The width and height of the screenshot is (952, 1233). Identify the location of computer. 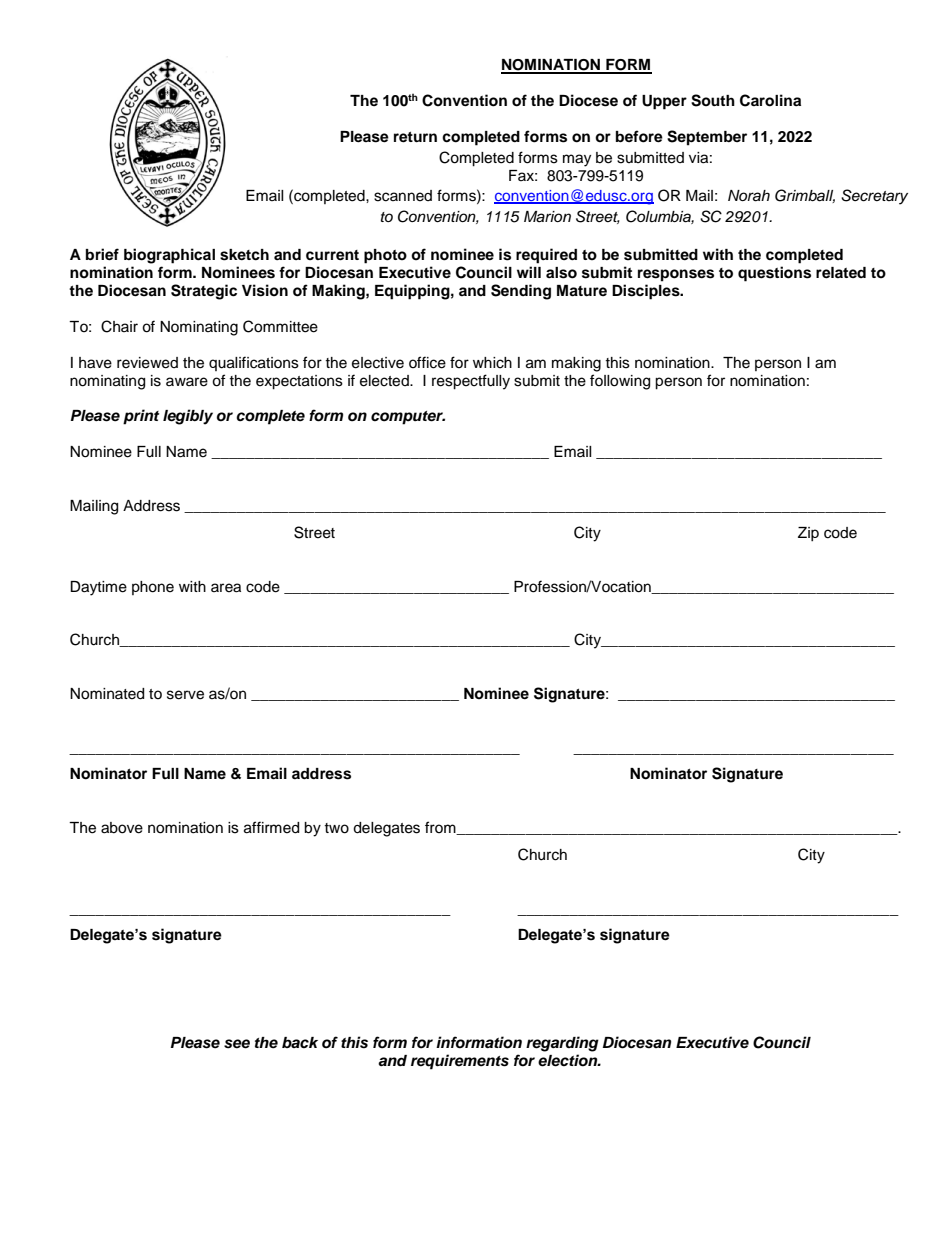
(408, 418).
